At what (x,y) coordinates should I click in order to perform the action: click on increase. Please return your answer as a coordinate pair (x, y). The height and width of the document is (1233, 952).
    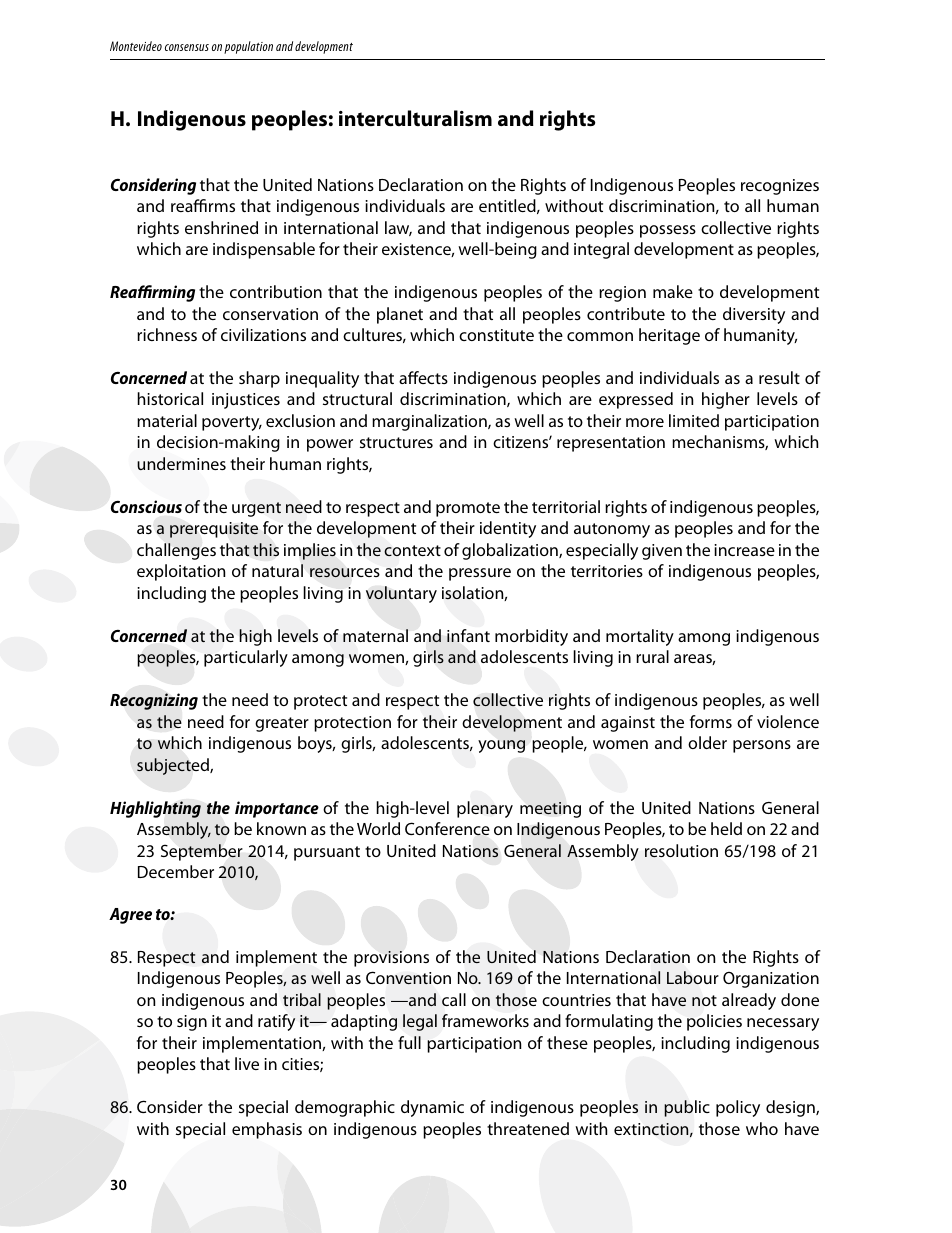
    Looking at the image, I should click on (744, 550).
